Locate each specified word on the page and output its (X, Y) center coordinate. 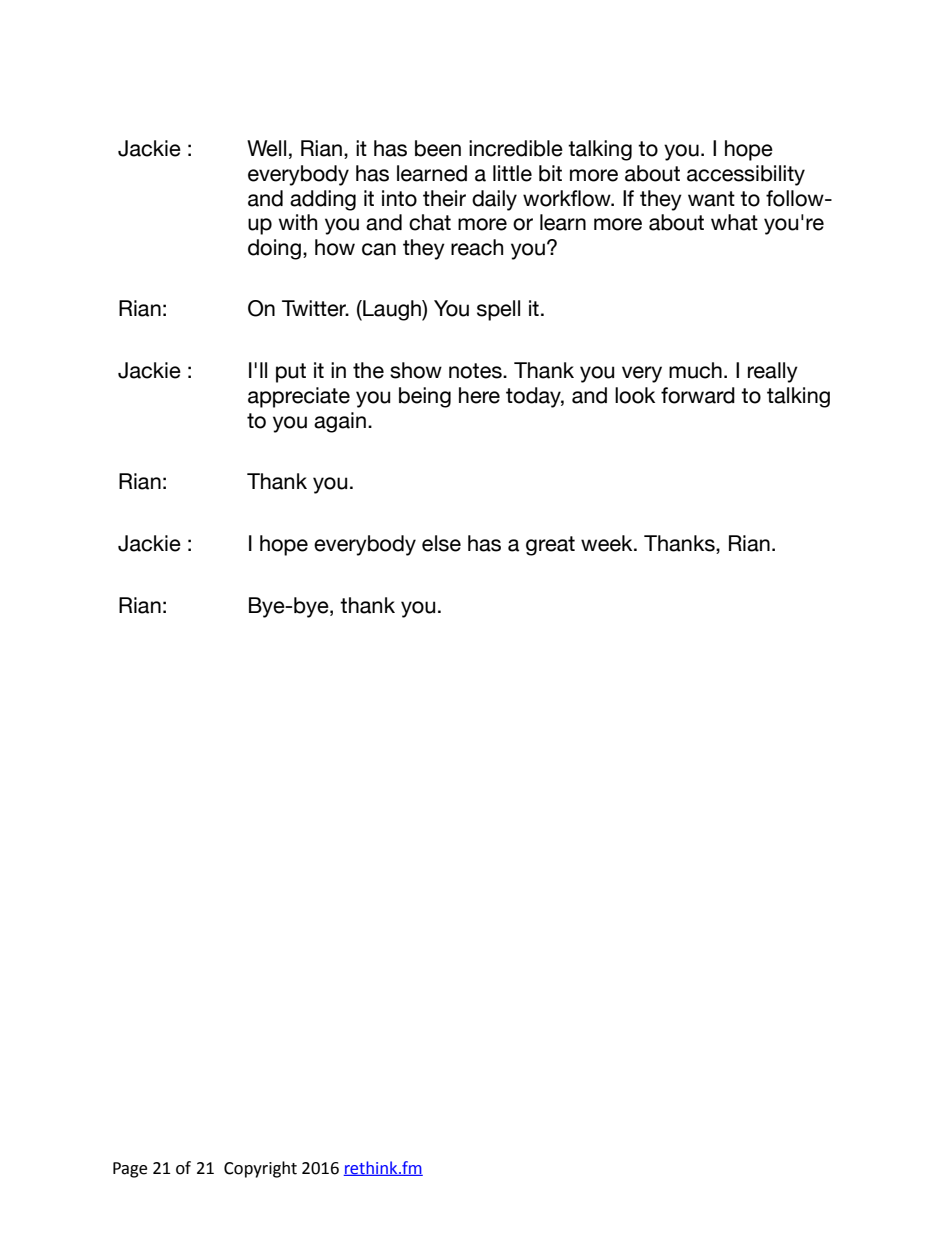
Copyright (260, 1169)
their (444, 198)
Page (130, 1170)
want (711, 199)
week (608, 543)
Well (266, 148)
